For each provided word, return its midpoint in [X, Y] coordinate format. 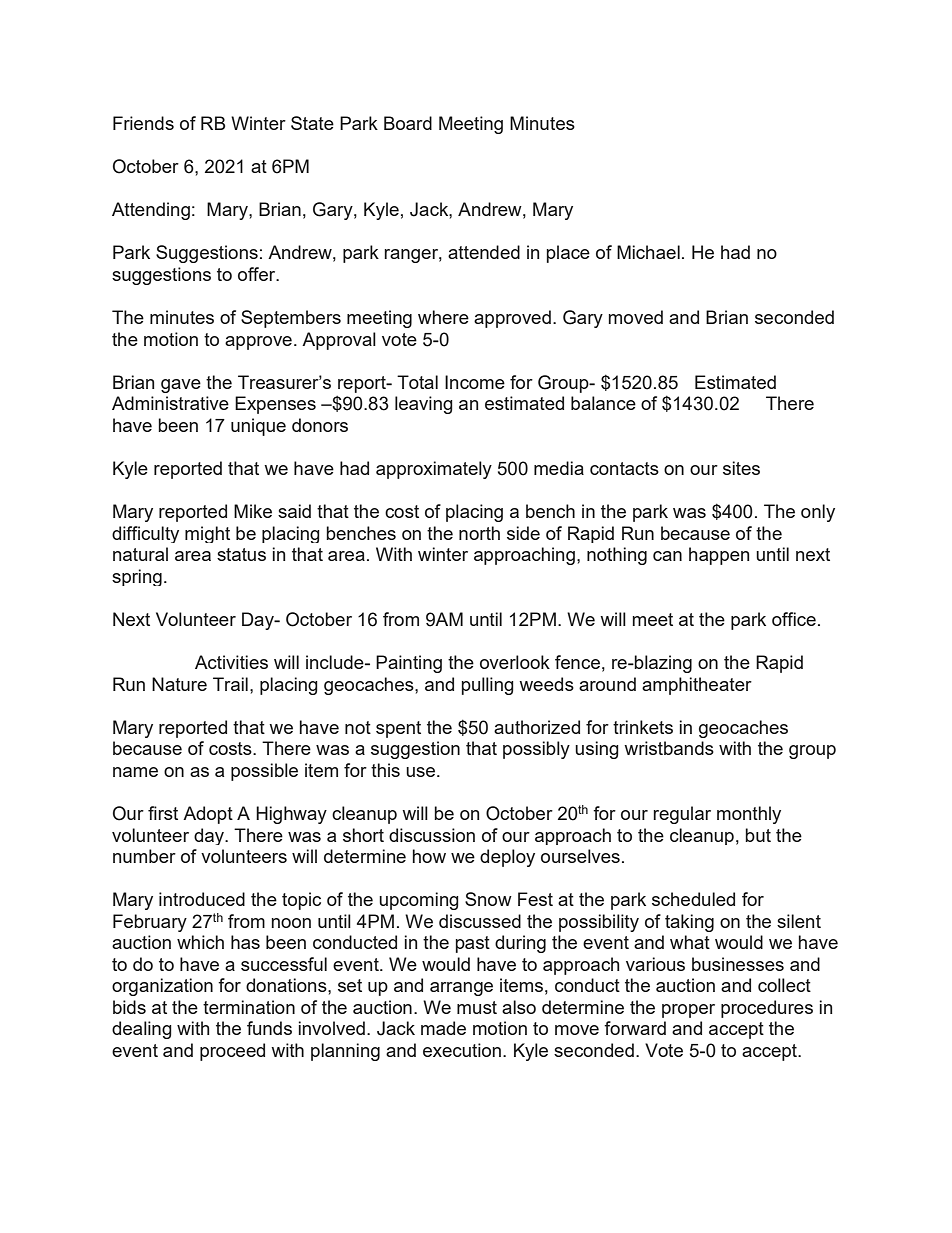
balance [603, 403]
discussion [432, 835]
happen [719, 556]
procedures [767, 1009]
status [241, 554]
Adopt [208, 815]
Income [475, 382]
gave [181, 386]
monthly [749, 815]
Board [408, 123]
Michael [648, 252]
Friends [143, 123]
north [479, 533]
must [477, 1007]
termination [249, 1007]
